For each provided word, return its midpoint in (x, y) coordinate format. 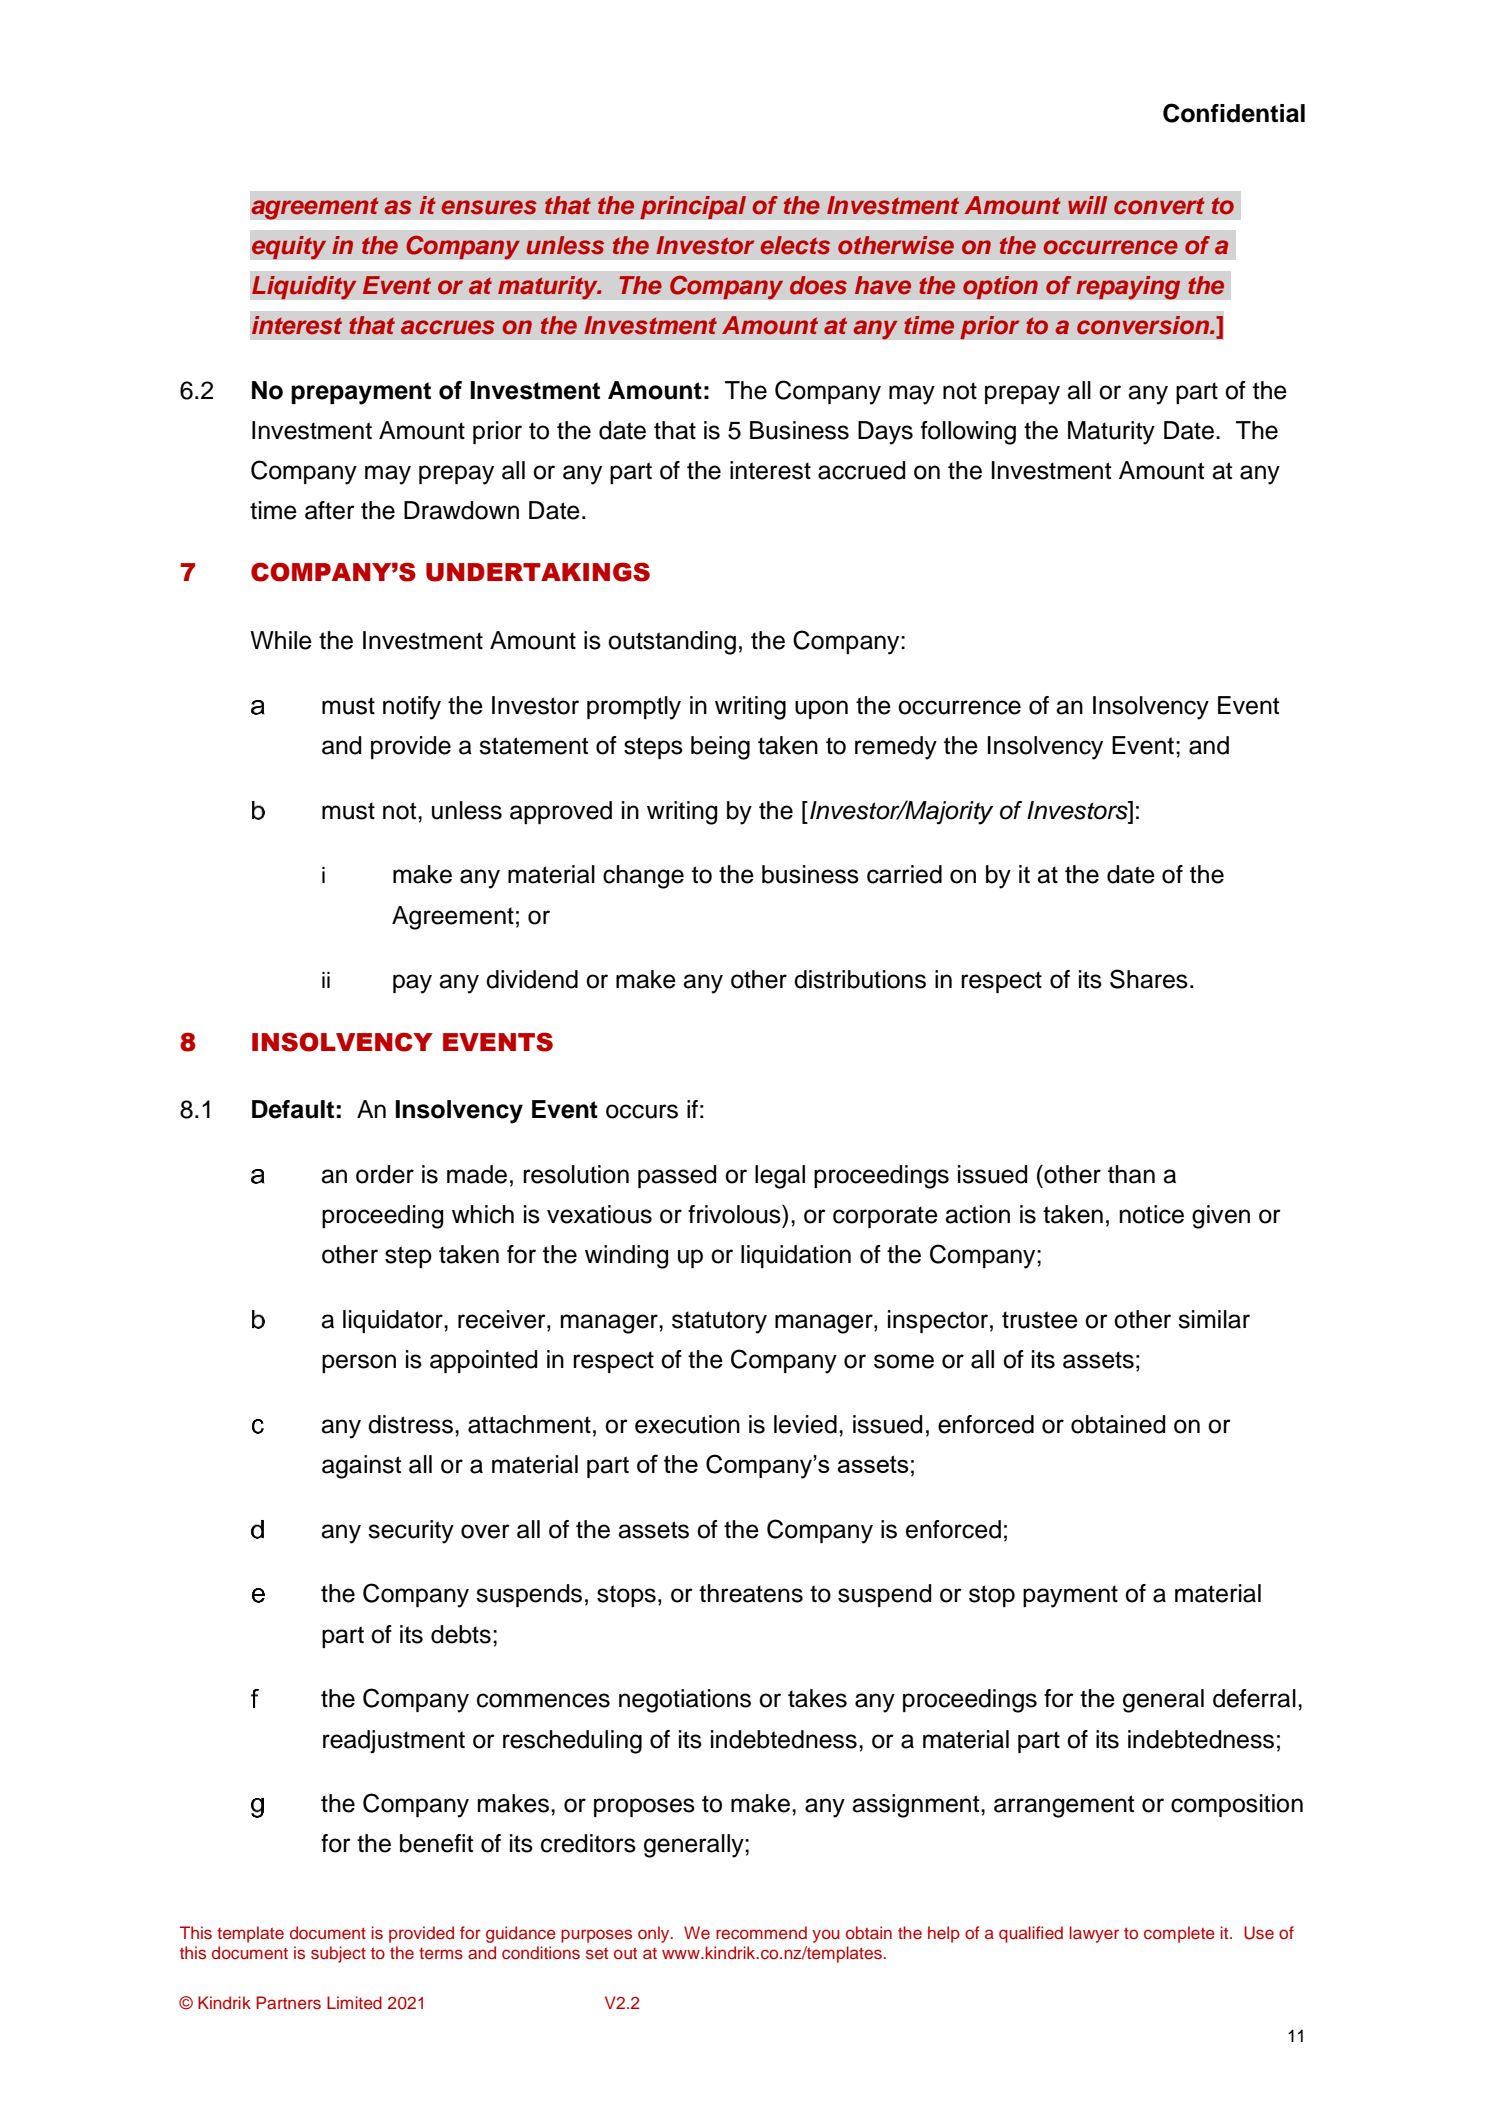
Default (293, 1109)
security (411, 1532)
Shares (1149, 979)
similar (1214, 1319)
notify (412, 708)
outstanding (672, 643)
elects (795, 245)
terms (441, 1954)
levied (805, 1424)
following (968, 433)
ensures (489, 207)
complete (1179, 1934)
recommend (761, 1933)
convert (1159, 206)
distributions (860, 979)
